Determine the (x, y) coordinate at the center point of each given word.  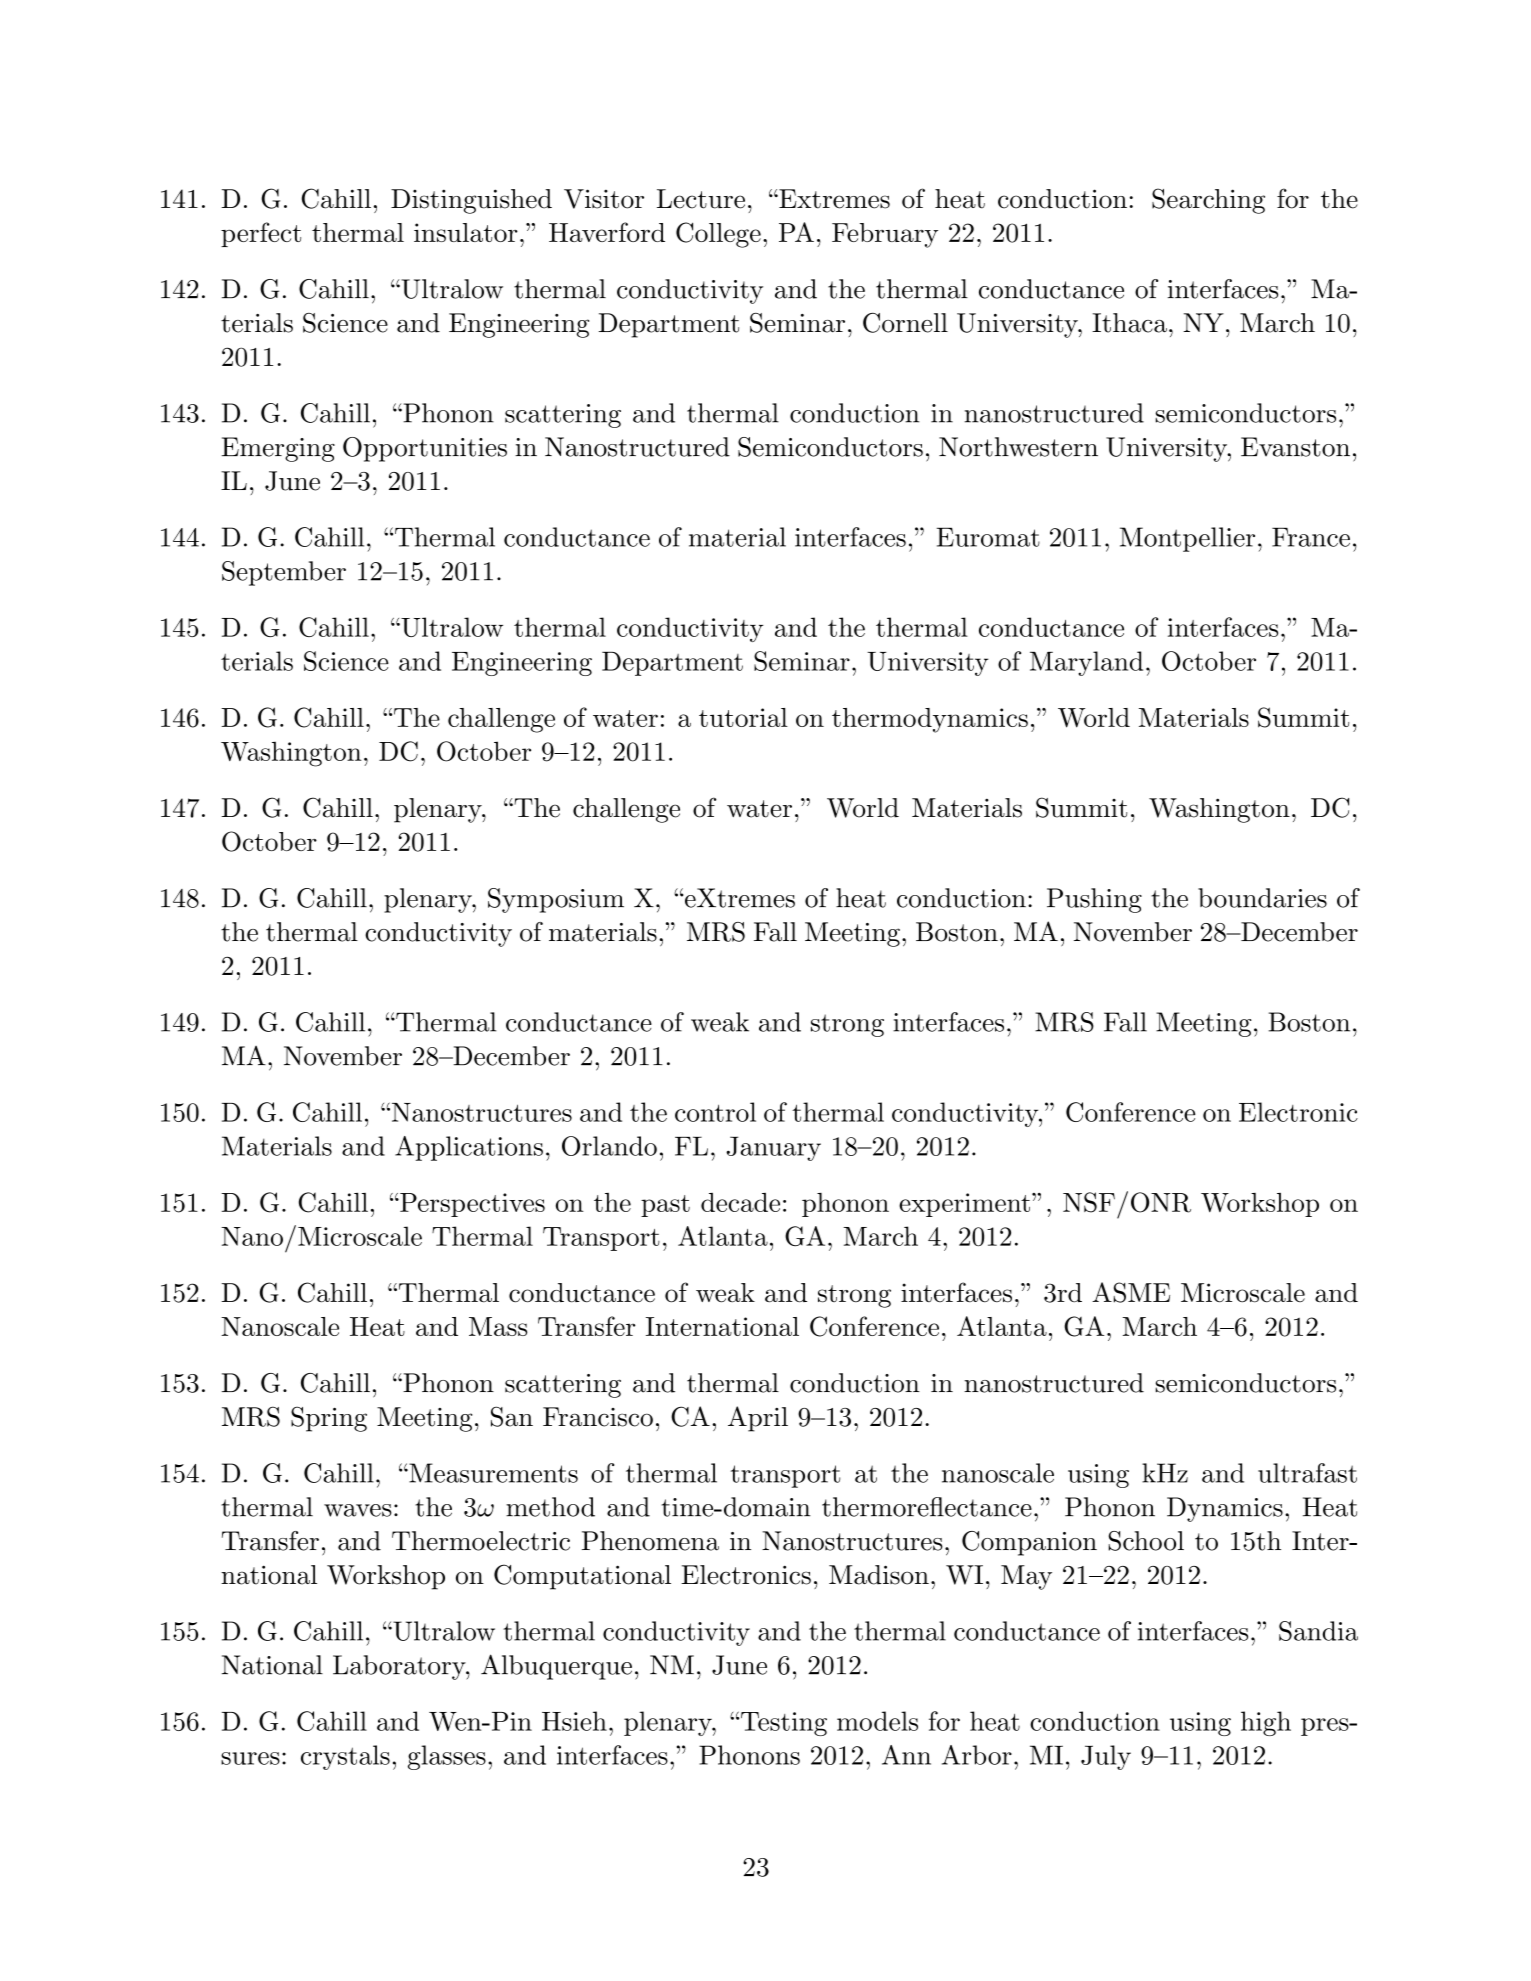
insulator (466, 232)
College (718, 235)
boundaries (1262, 898)
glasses (447, 1757)
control (715, 1112)
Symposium (556, 900)
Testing (784, 1724)
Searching (1208, 201)
